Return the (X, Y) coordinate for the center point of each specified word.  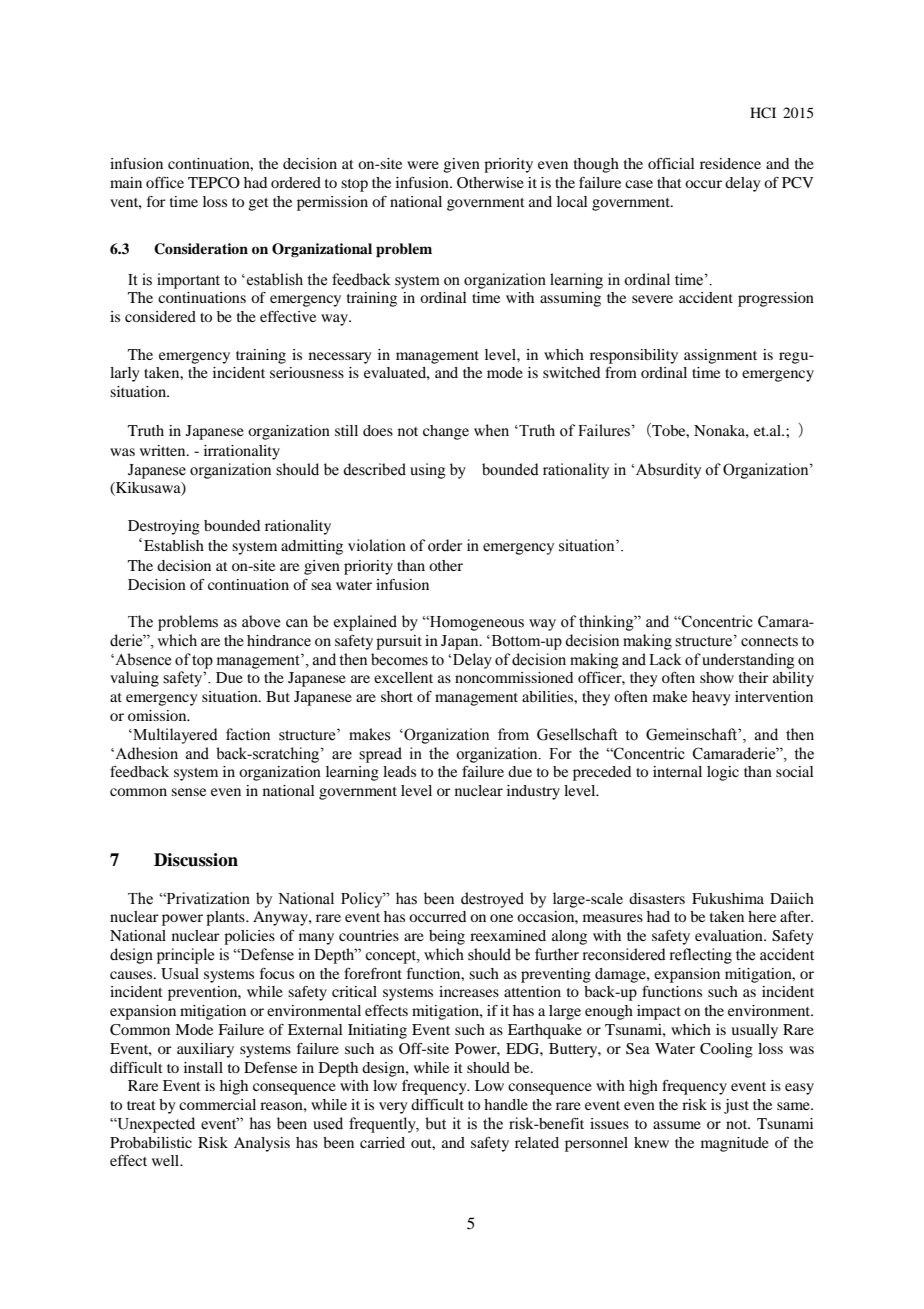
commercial (217, 1104)
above (261, 621)
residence (730, 163)
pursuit (399, 642)
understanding (748, 661)
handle (506, 1104)
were (423, 165)
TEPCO (214, 183)
